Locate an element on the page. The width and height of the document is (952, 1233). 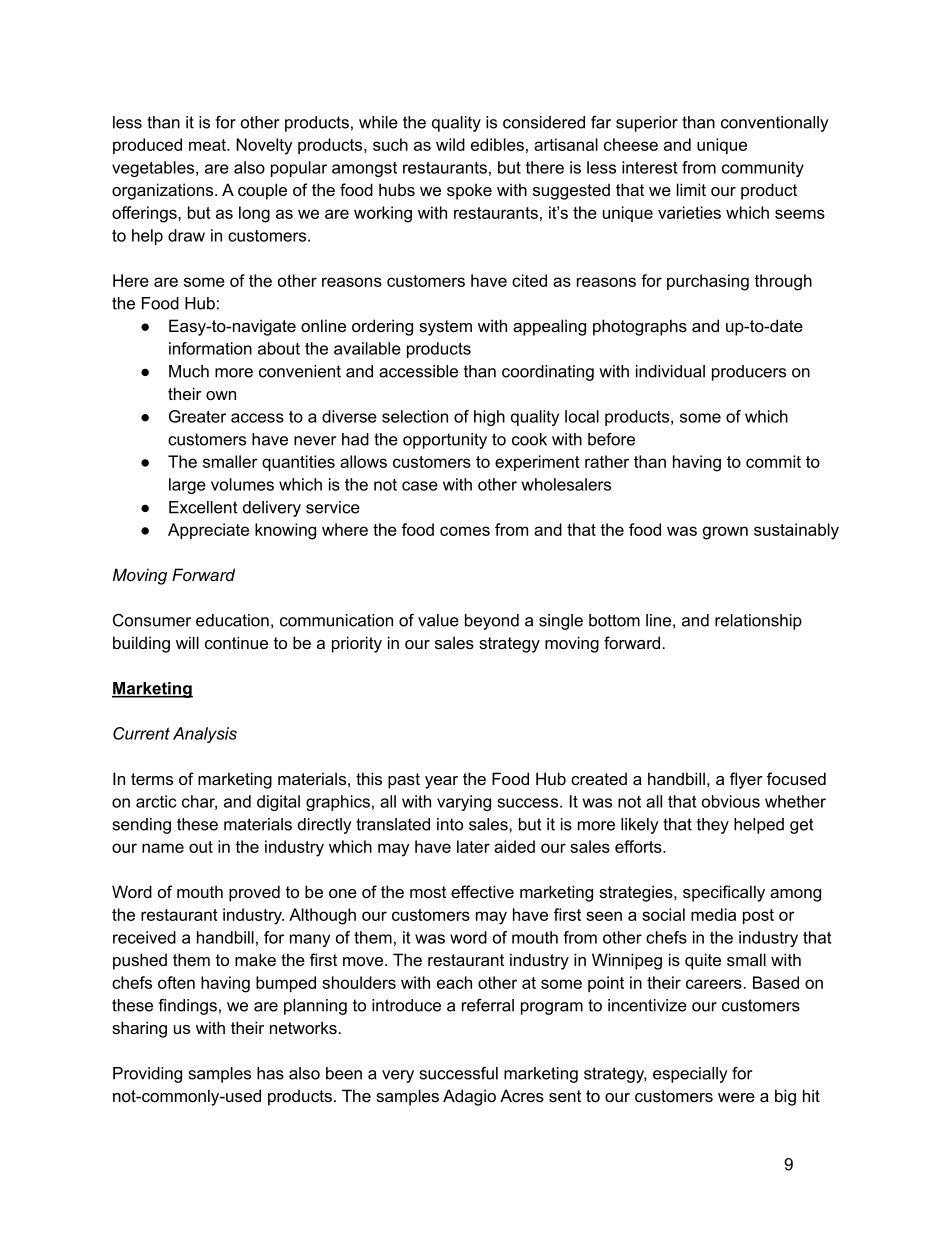
later is located at coordinates (473, 846).
